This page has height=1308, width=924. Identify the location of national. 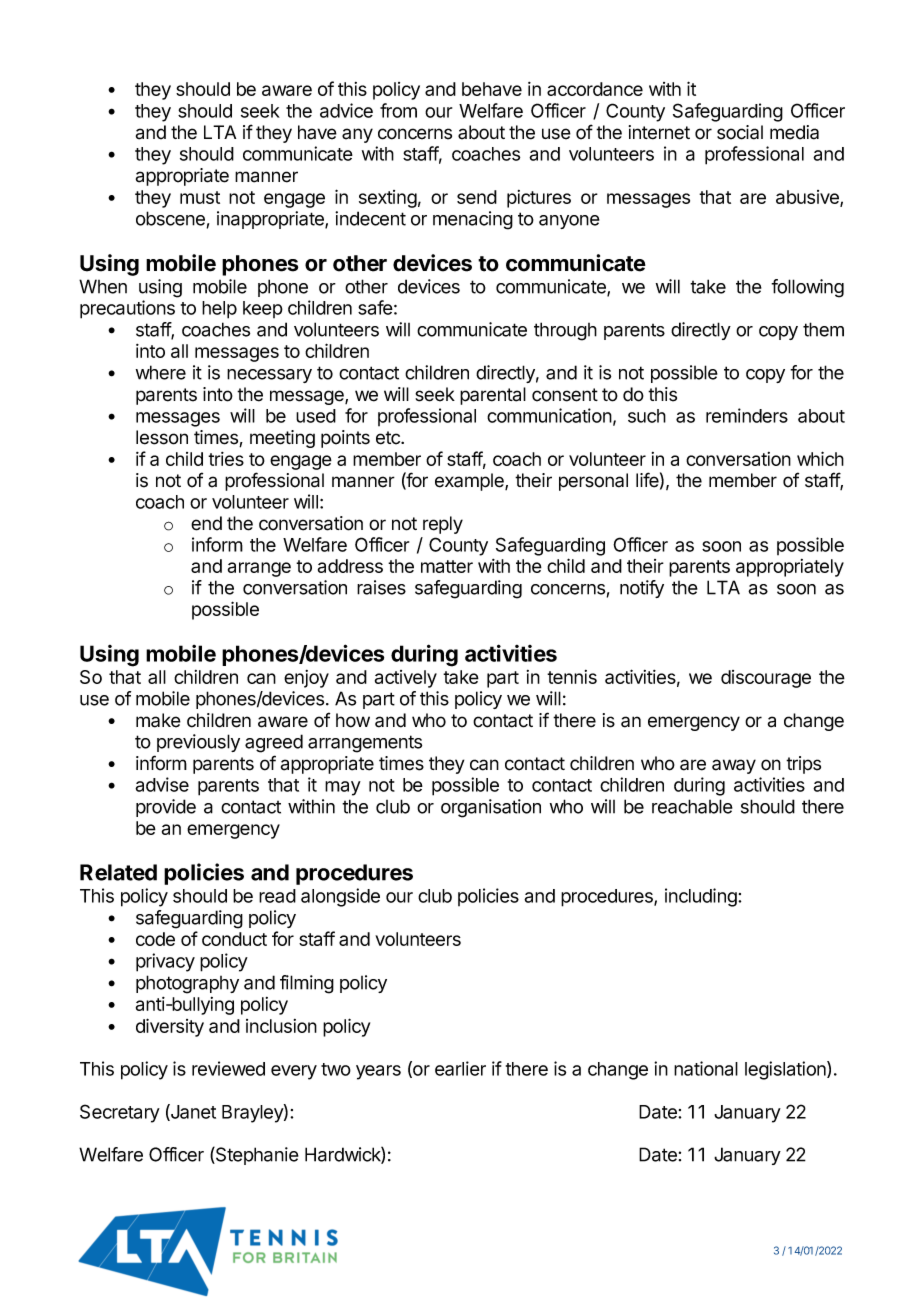
(706, 1068).
